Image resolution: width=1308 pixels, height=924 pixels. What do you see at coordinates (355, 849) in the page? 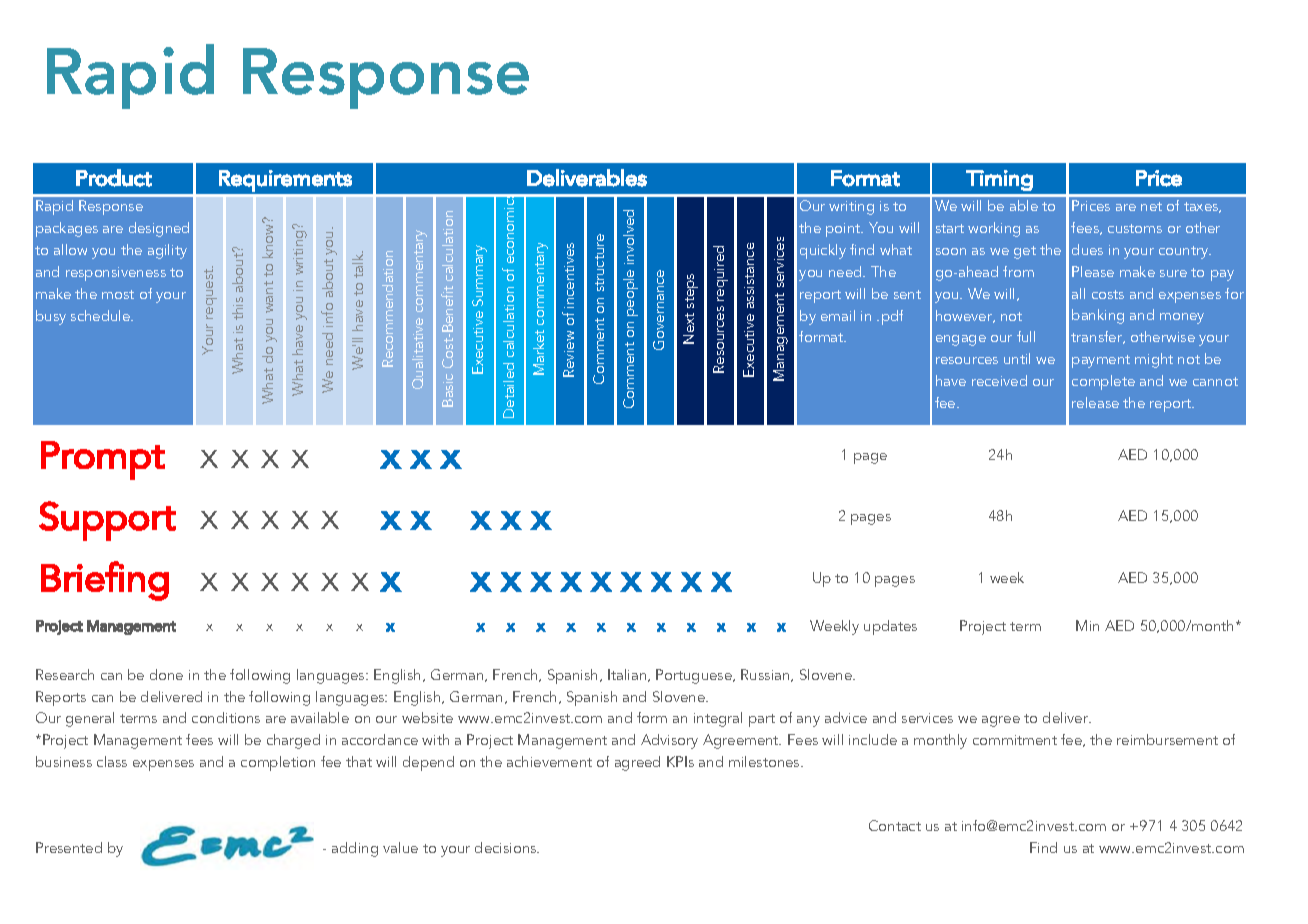
I see `adding` at bounding box center [355, 849].
